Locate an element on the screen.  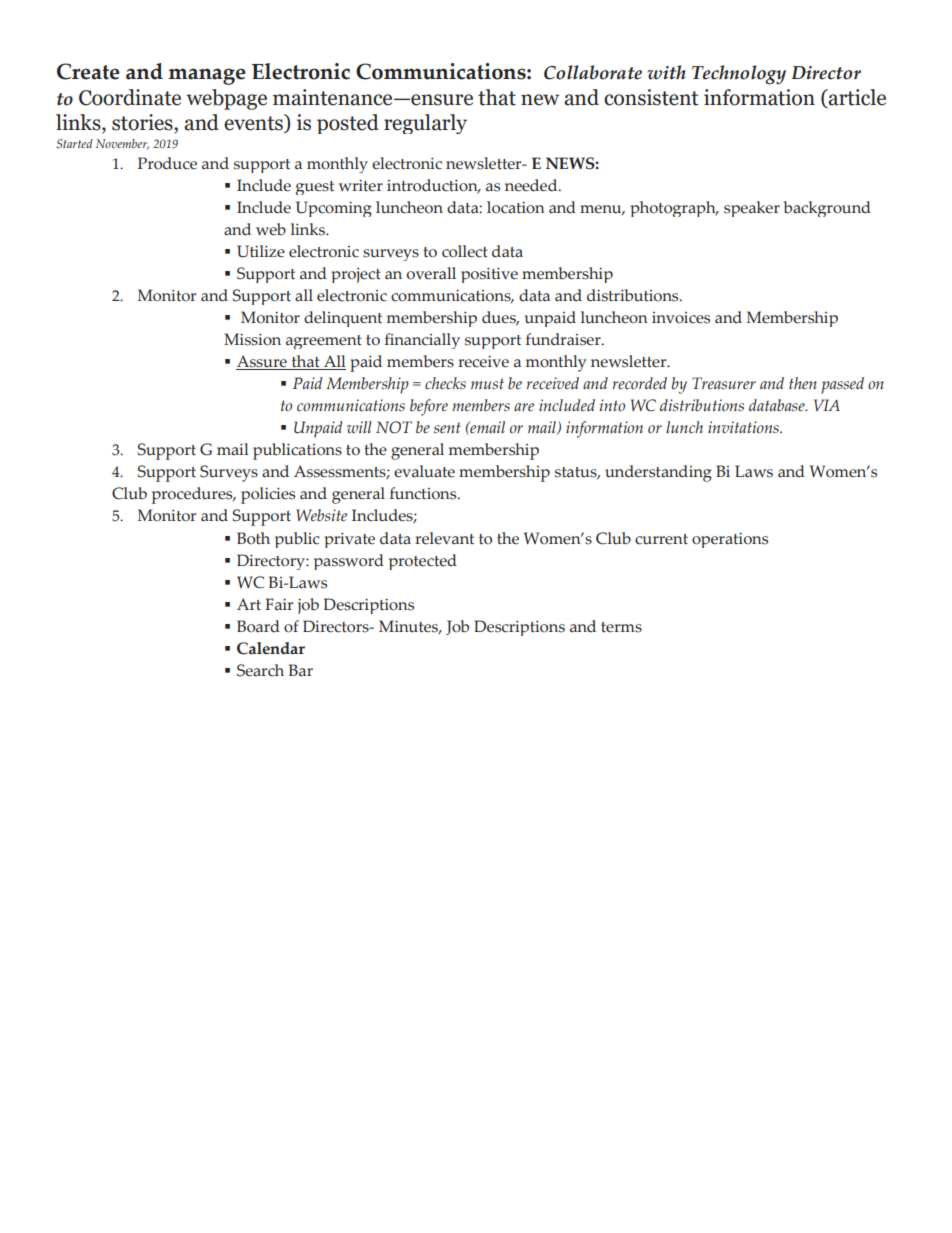
operations is located at coordinates (730, 540).
